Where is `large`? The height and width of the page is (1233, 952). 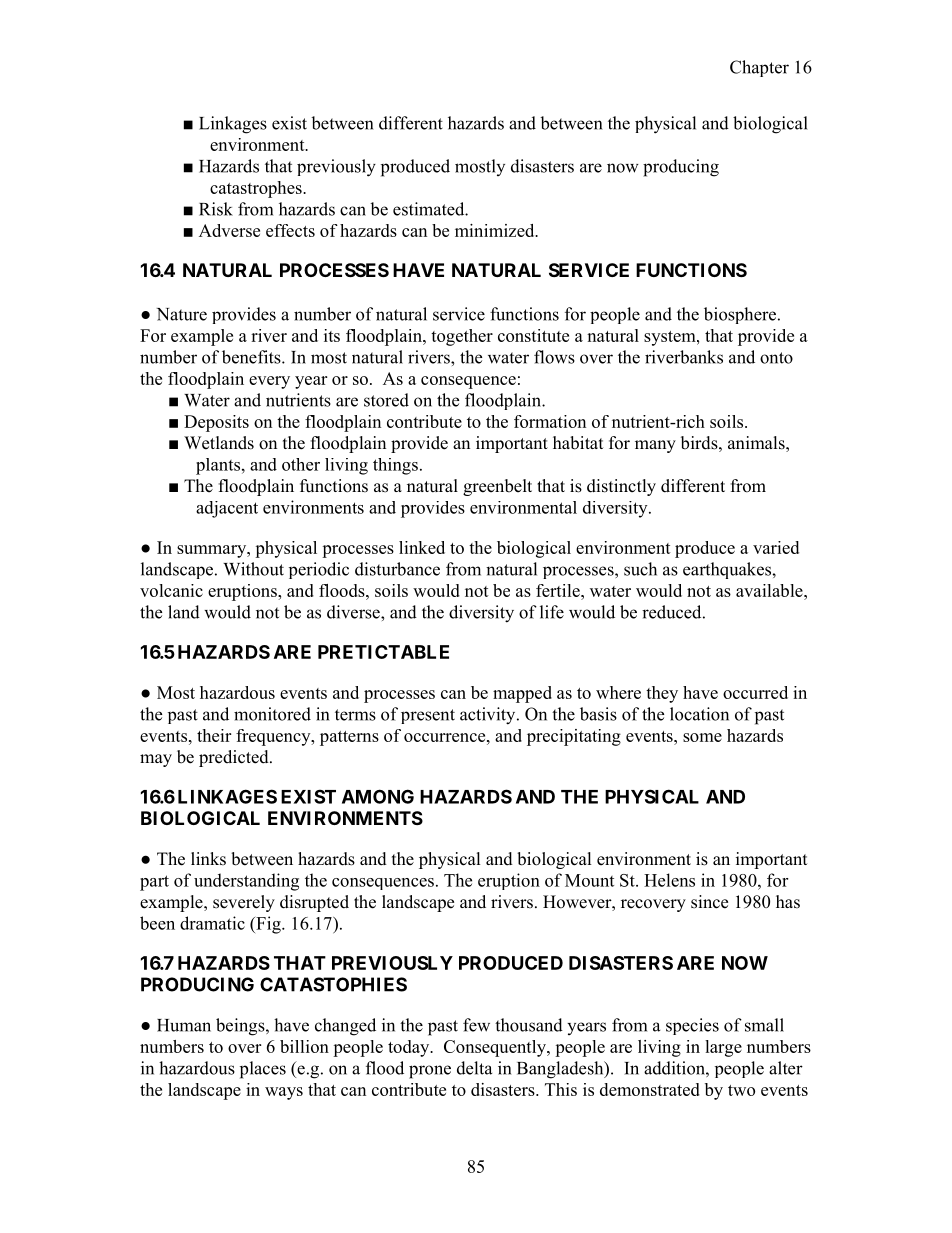
large is located at coordinates (723, 1048).
